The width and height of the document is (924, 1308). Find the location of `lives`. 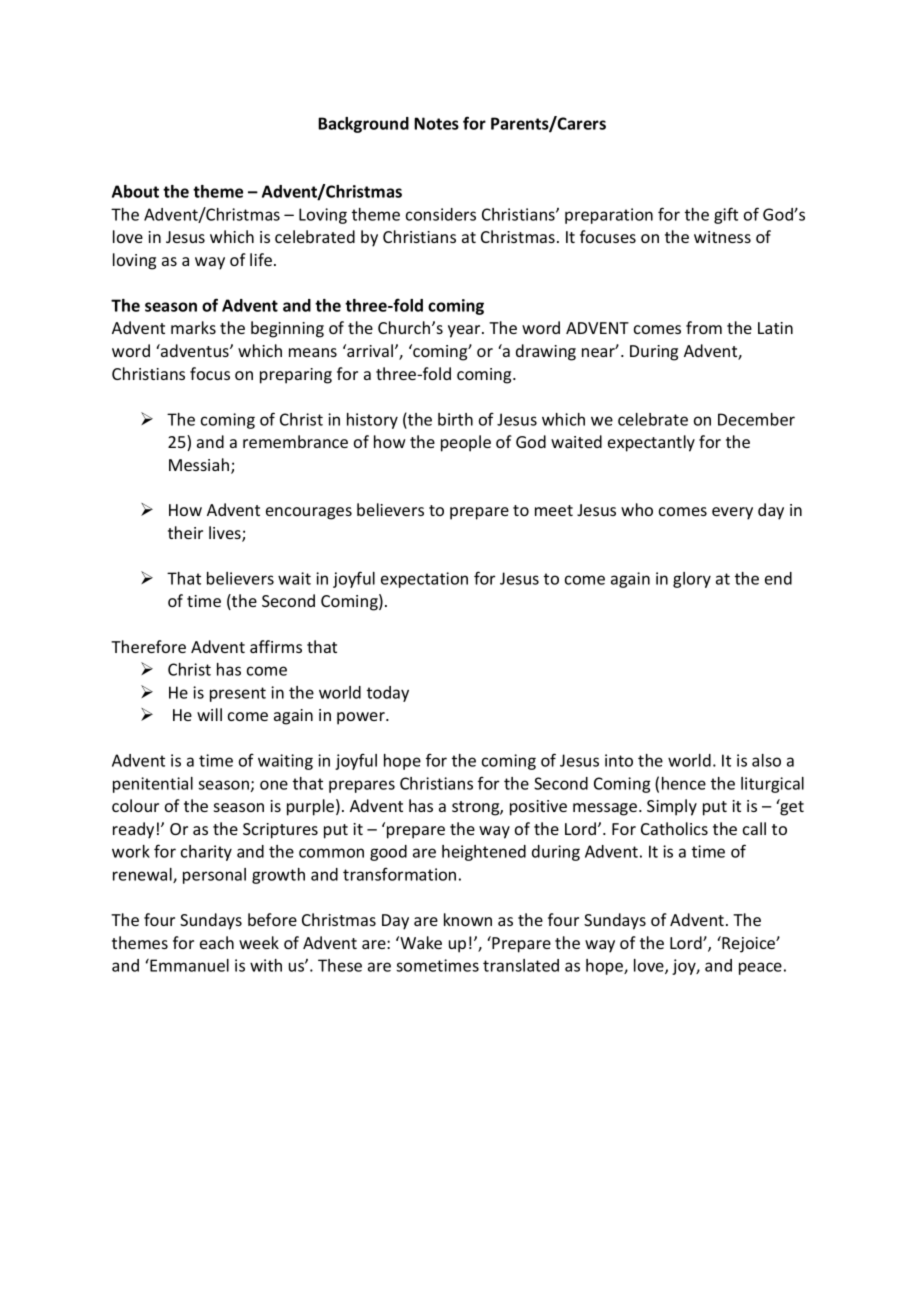

lives is located at coordinates (226, 534).
